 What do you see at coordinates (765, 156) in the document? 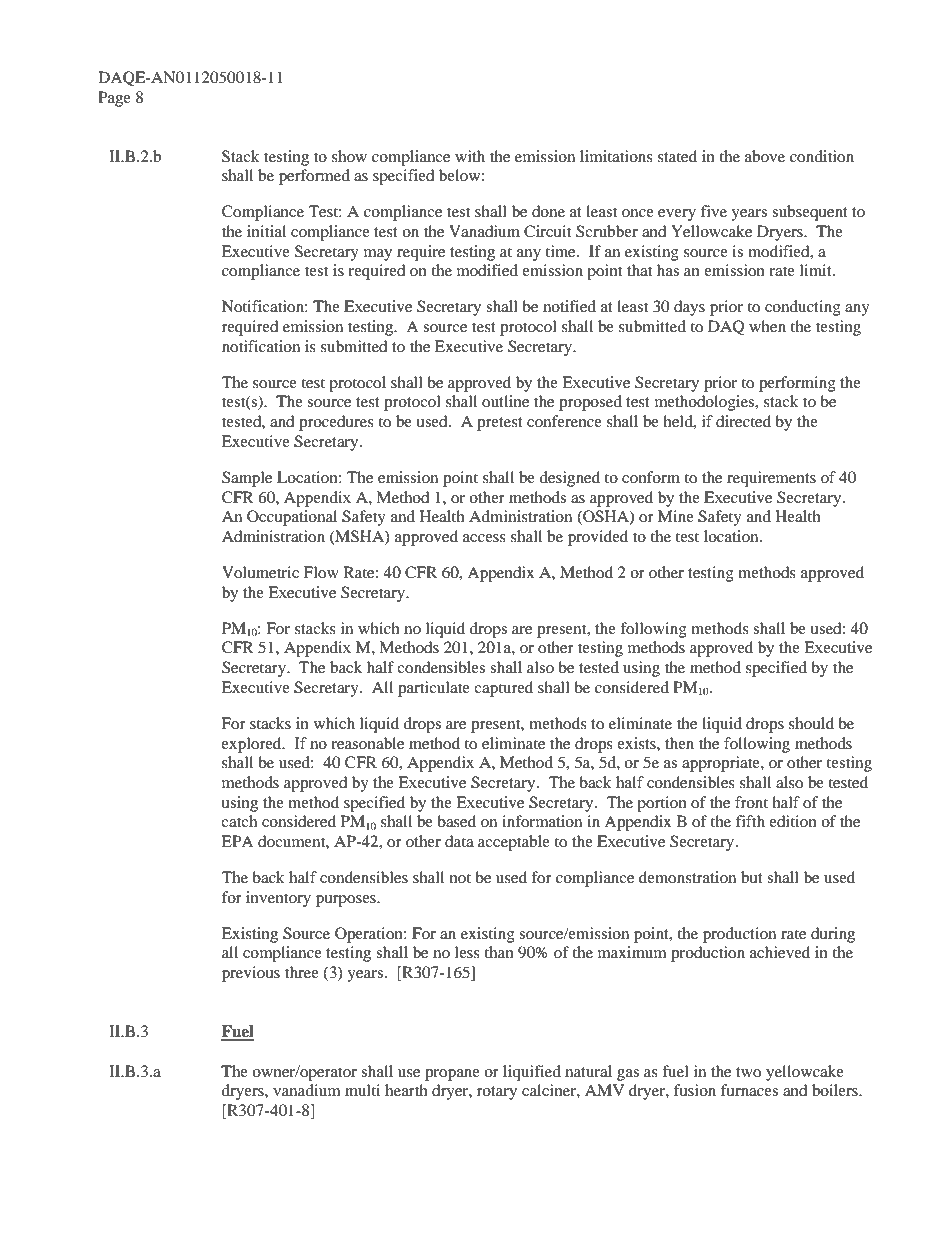
I see `above` at bounding box center [765, 156].
